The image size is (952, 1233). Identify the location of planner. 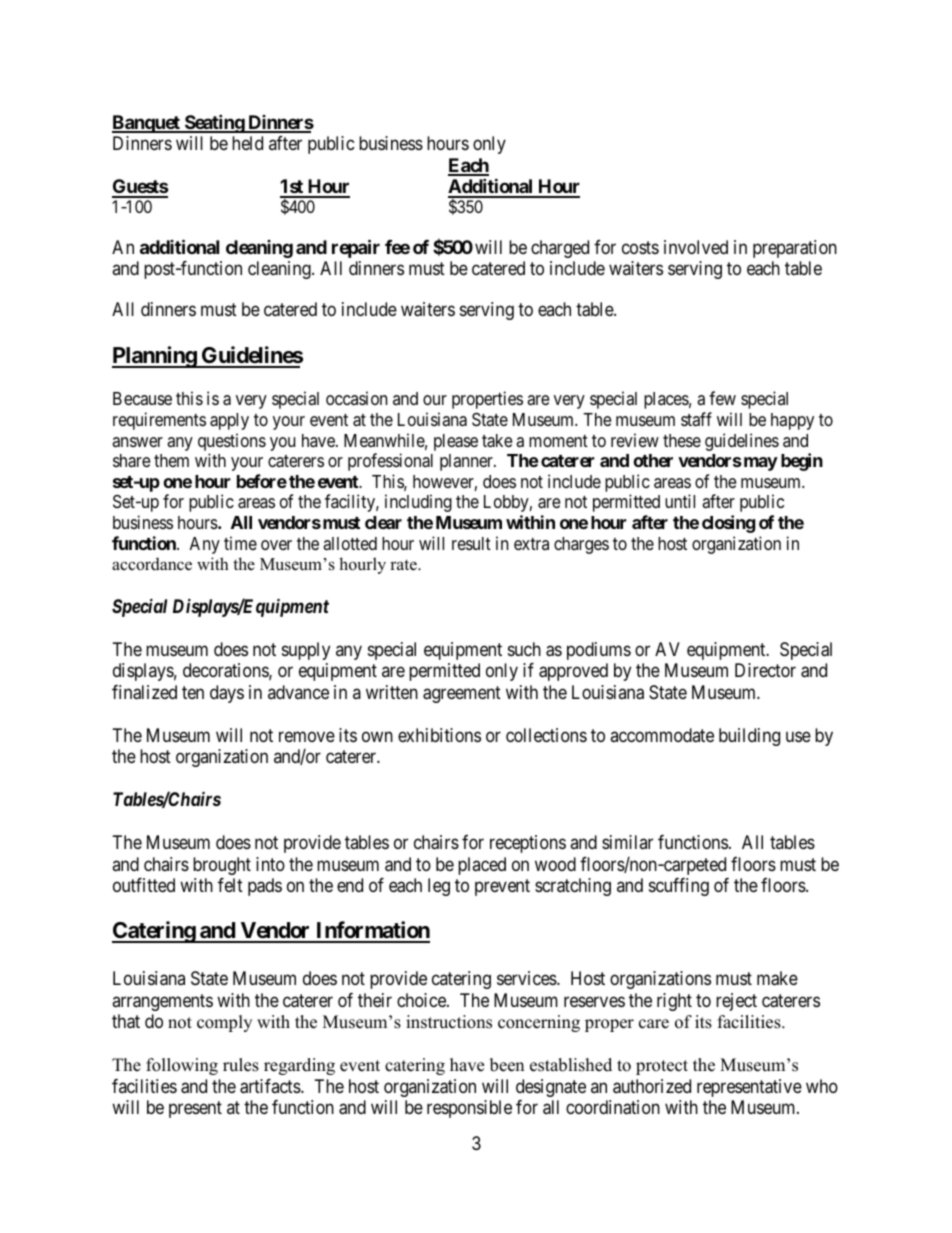
(467, 462).
